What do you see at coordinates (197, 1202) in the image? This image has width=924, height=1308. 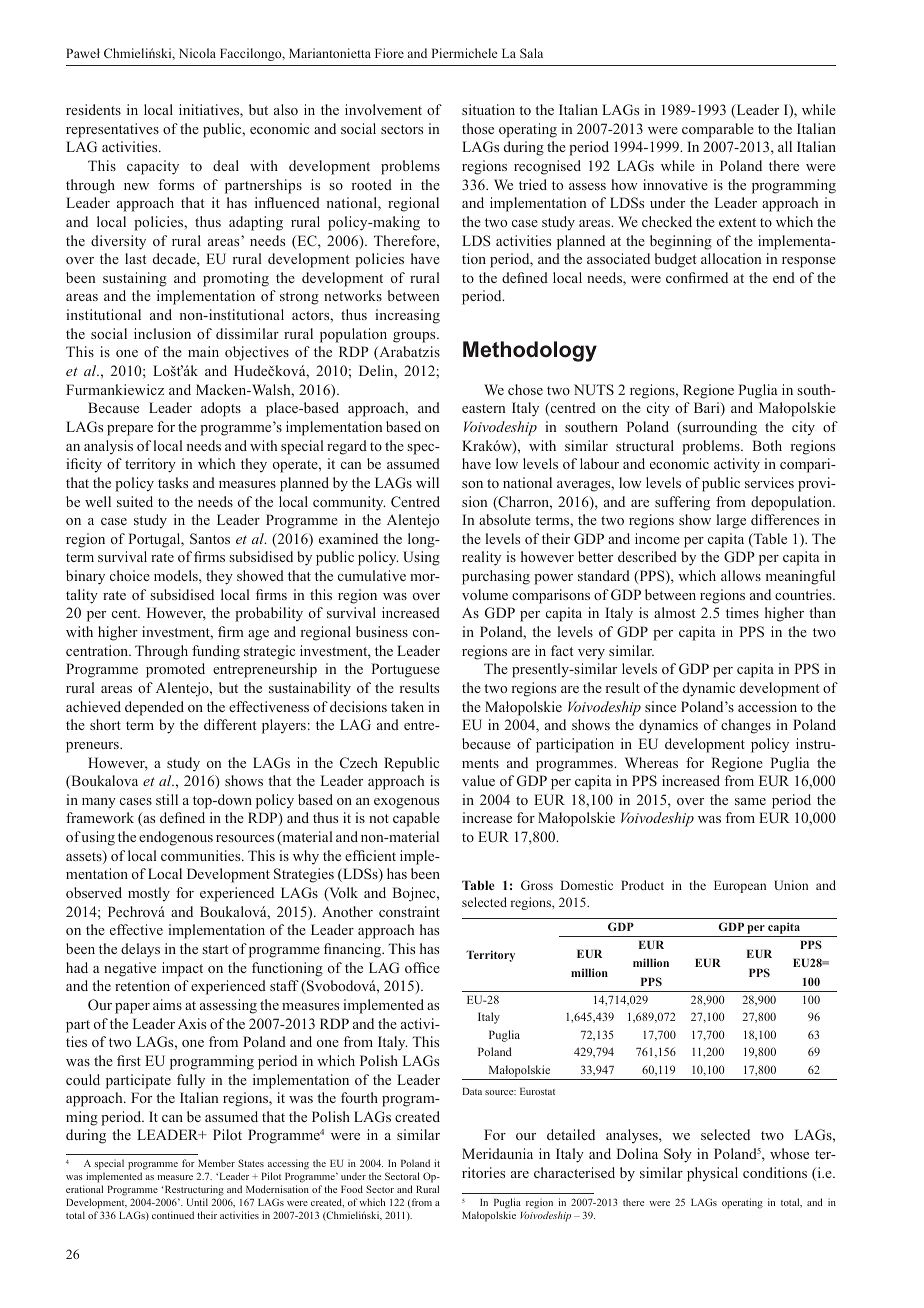 I see `Until` at bounding box center [197, 1202].
